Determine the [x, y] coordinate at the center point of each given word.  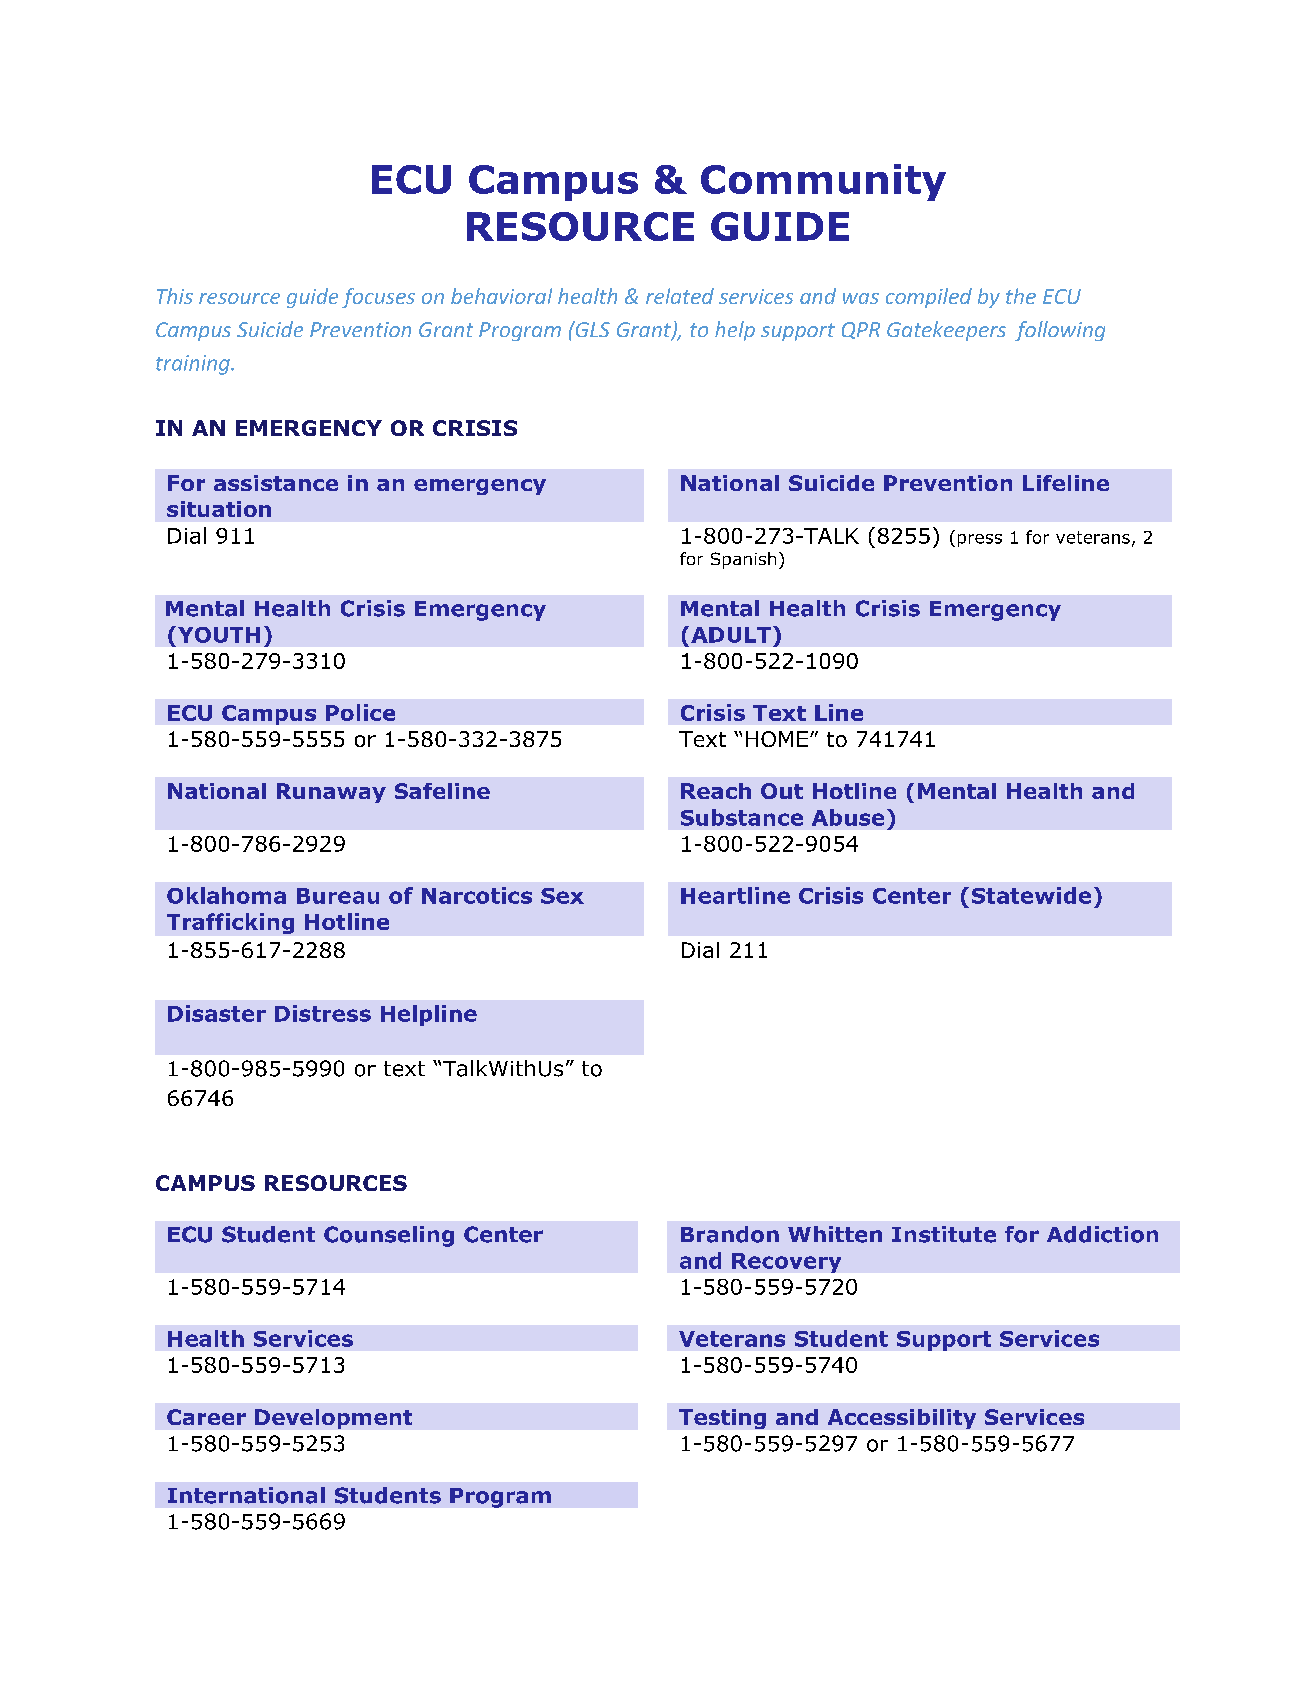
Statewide [1031, 895]
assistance [276, 483]
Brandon [730, 1234]
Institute [944, 1234]
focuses [378, 298]
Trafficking [230, 923]
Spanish [743, 560]
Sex [562, 896]
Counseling [389, 1236]
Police [360, 712]
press [980, 540]
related [680, 296]
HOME [777, 739]
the [1021, 296]
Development [333, 1419]
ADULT [731, 635]
